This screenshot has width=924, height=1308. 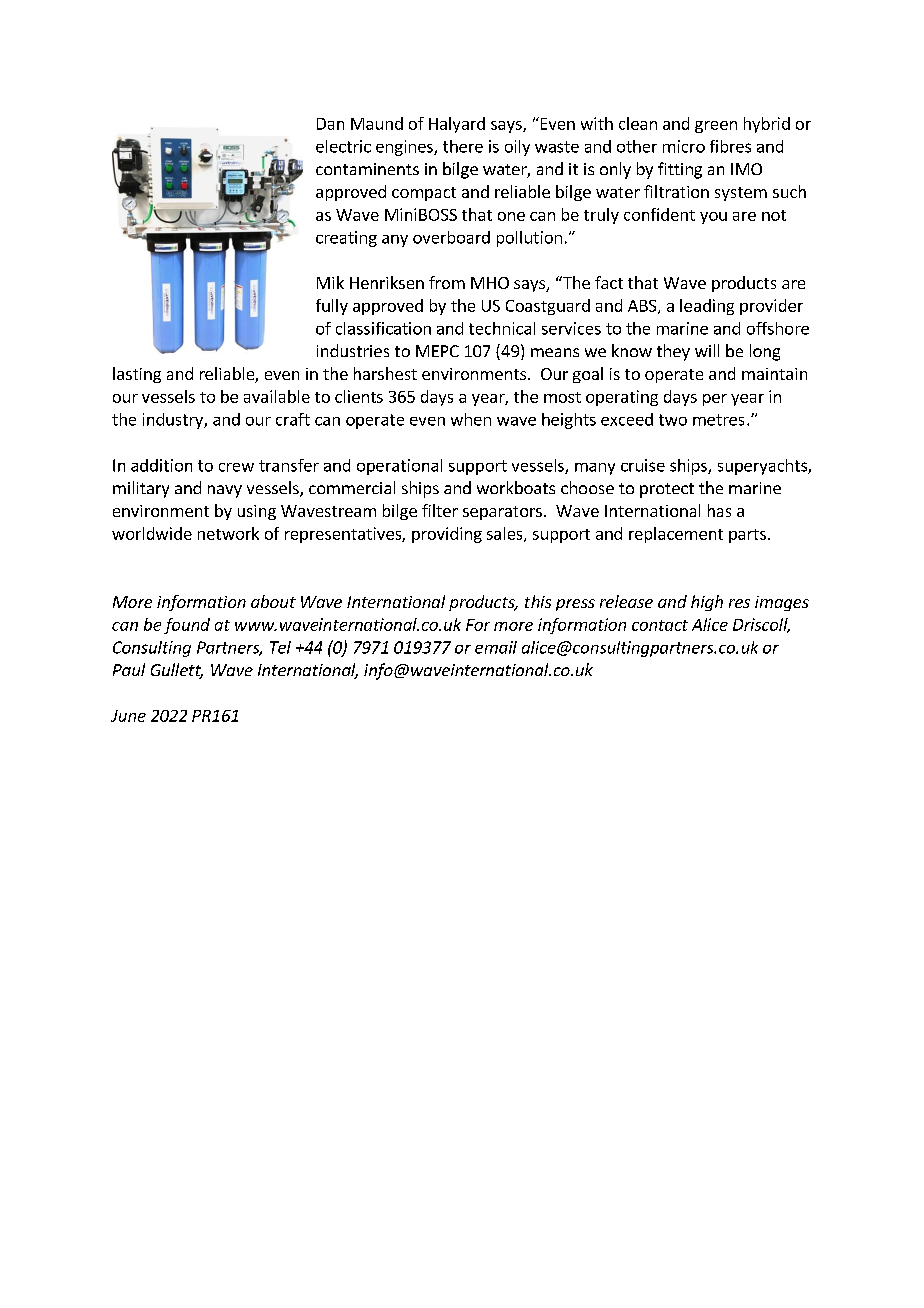 I want to click on there, so click(x=463, y=146).
